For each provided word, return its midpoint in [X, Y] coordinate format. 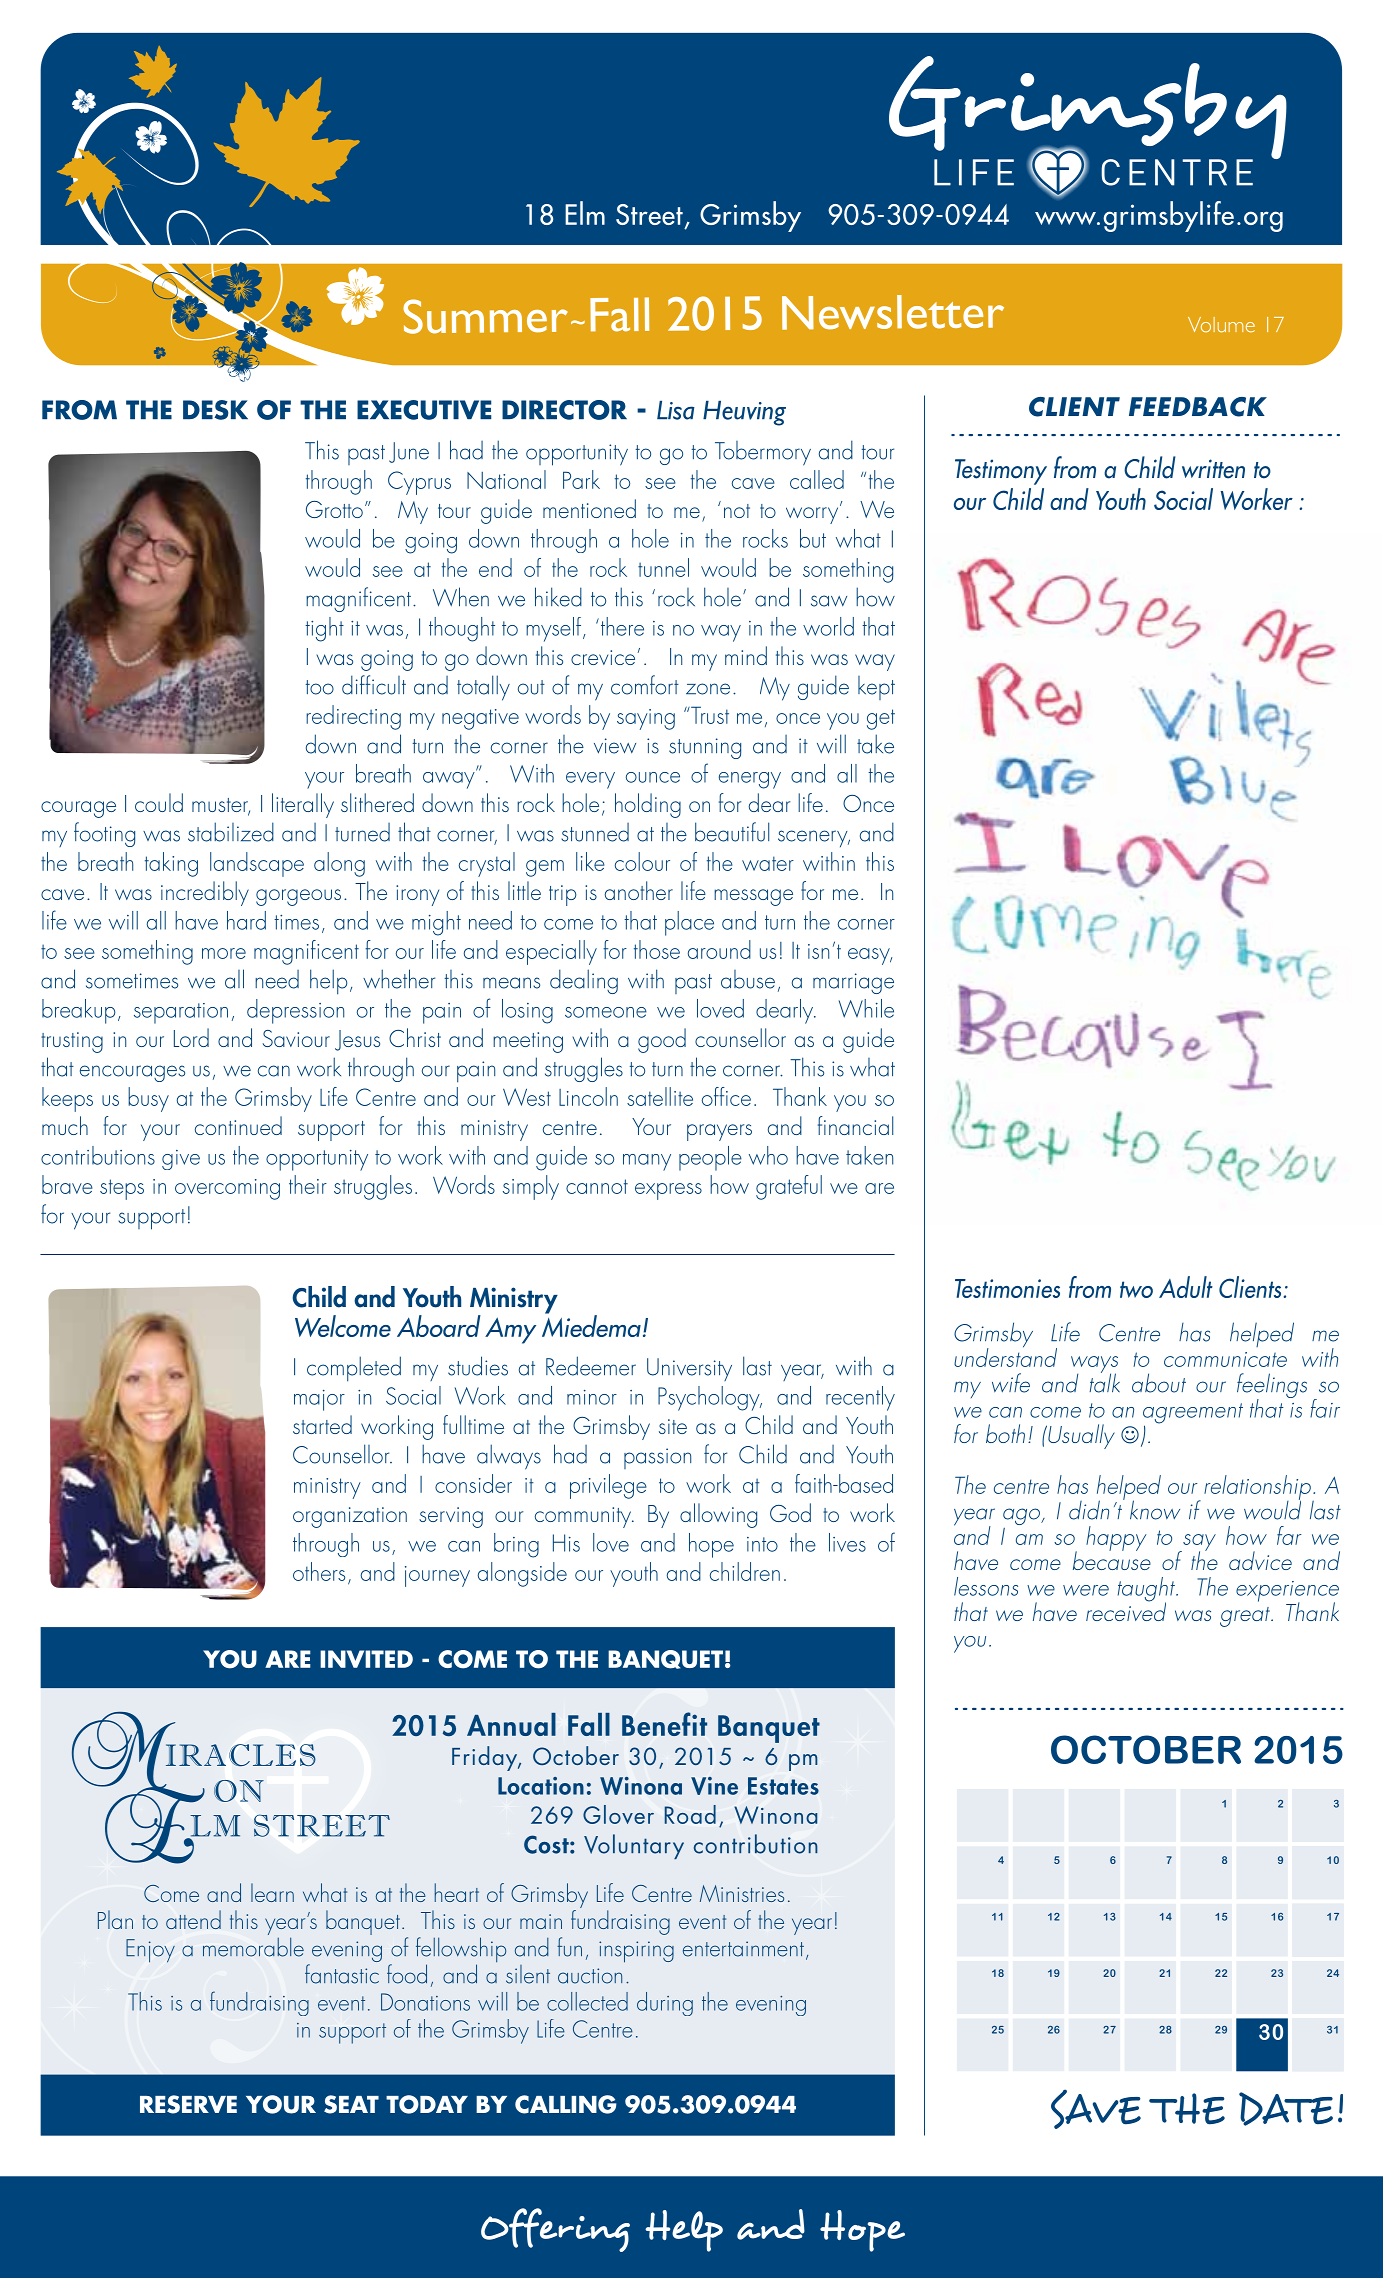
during [665, 2004]
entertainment [743, 1949]
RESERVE [188, 2104]
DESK [215, 410]
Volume [1221, 325]
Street [649, 214]
